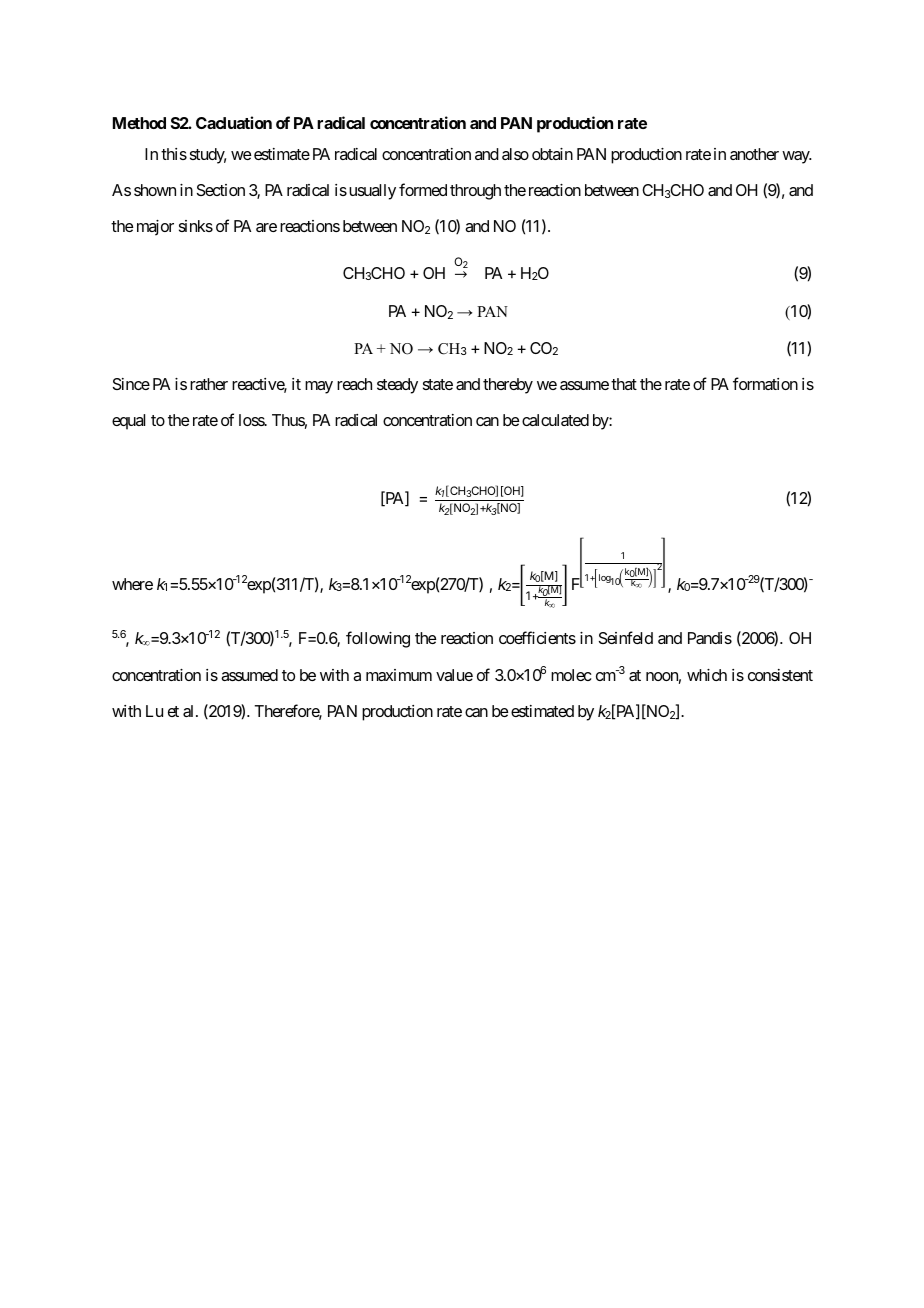 The image size is (924, 1308). Describe the element at coordinates (438, 384) in the screenshot. I see `state` at that location.
